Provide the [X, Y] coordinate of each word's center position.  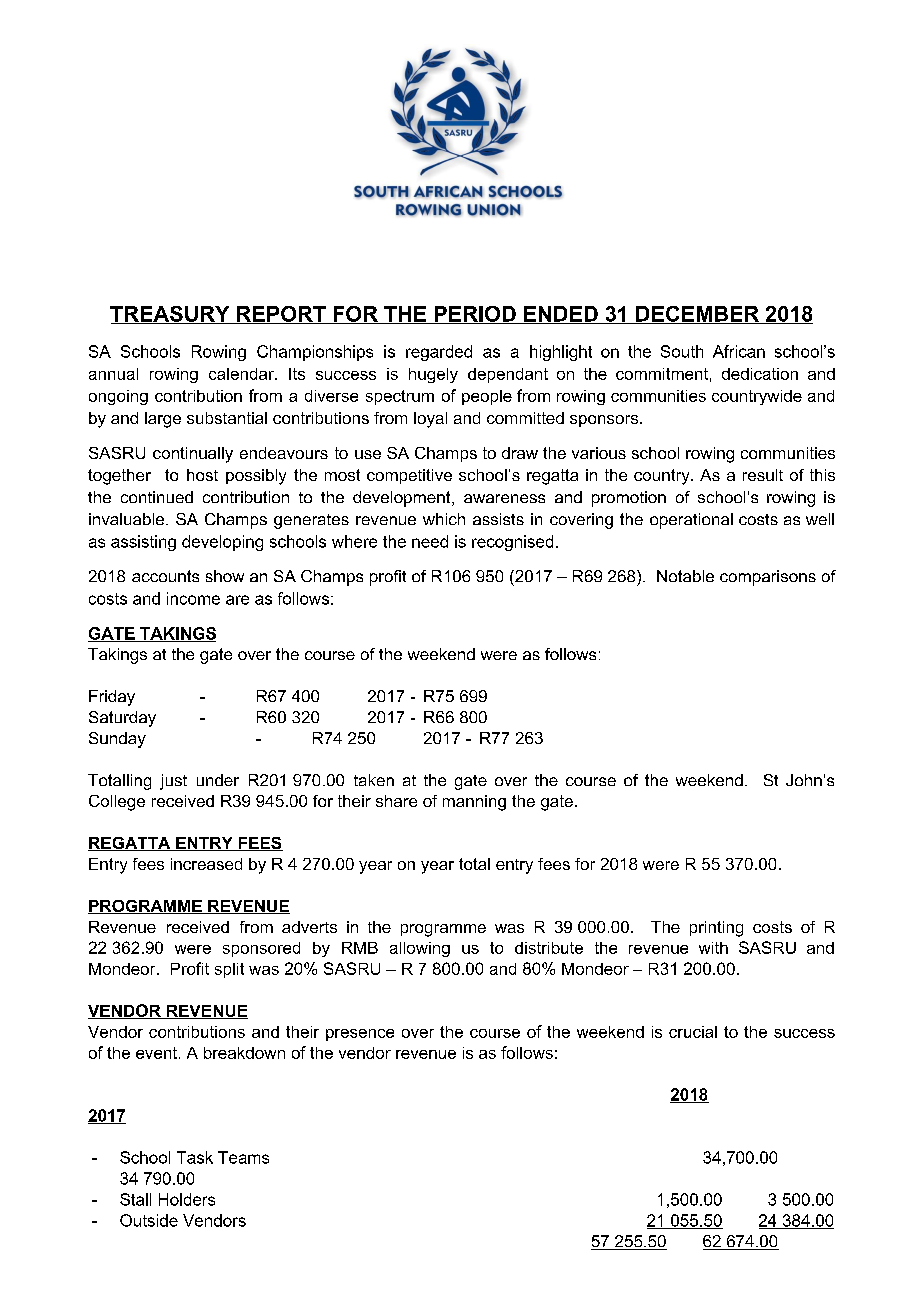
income [193, 598]
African [739, 351]
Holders [187, 1199]
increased [206, 864]
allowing [420, 949]
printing [716, 929]
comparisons [768, 578]
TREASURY [171, 315]
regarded [439, 353]
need [430, 541]
